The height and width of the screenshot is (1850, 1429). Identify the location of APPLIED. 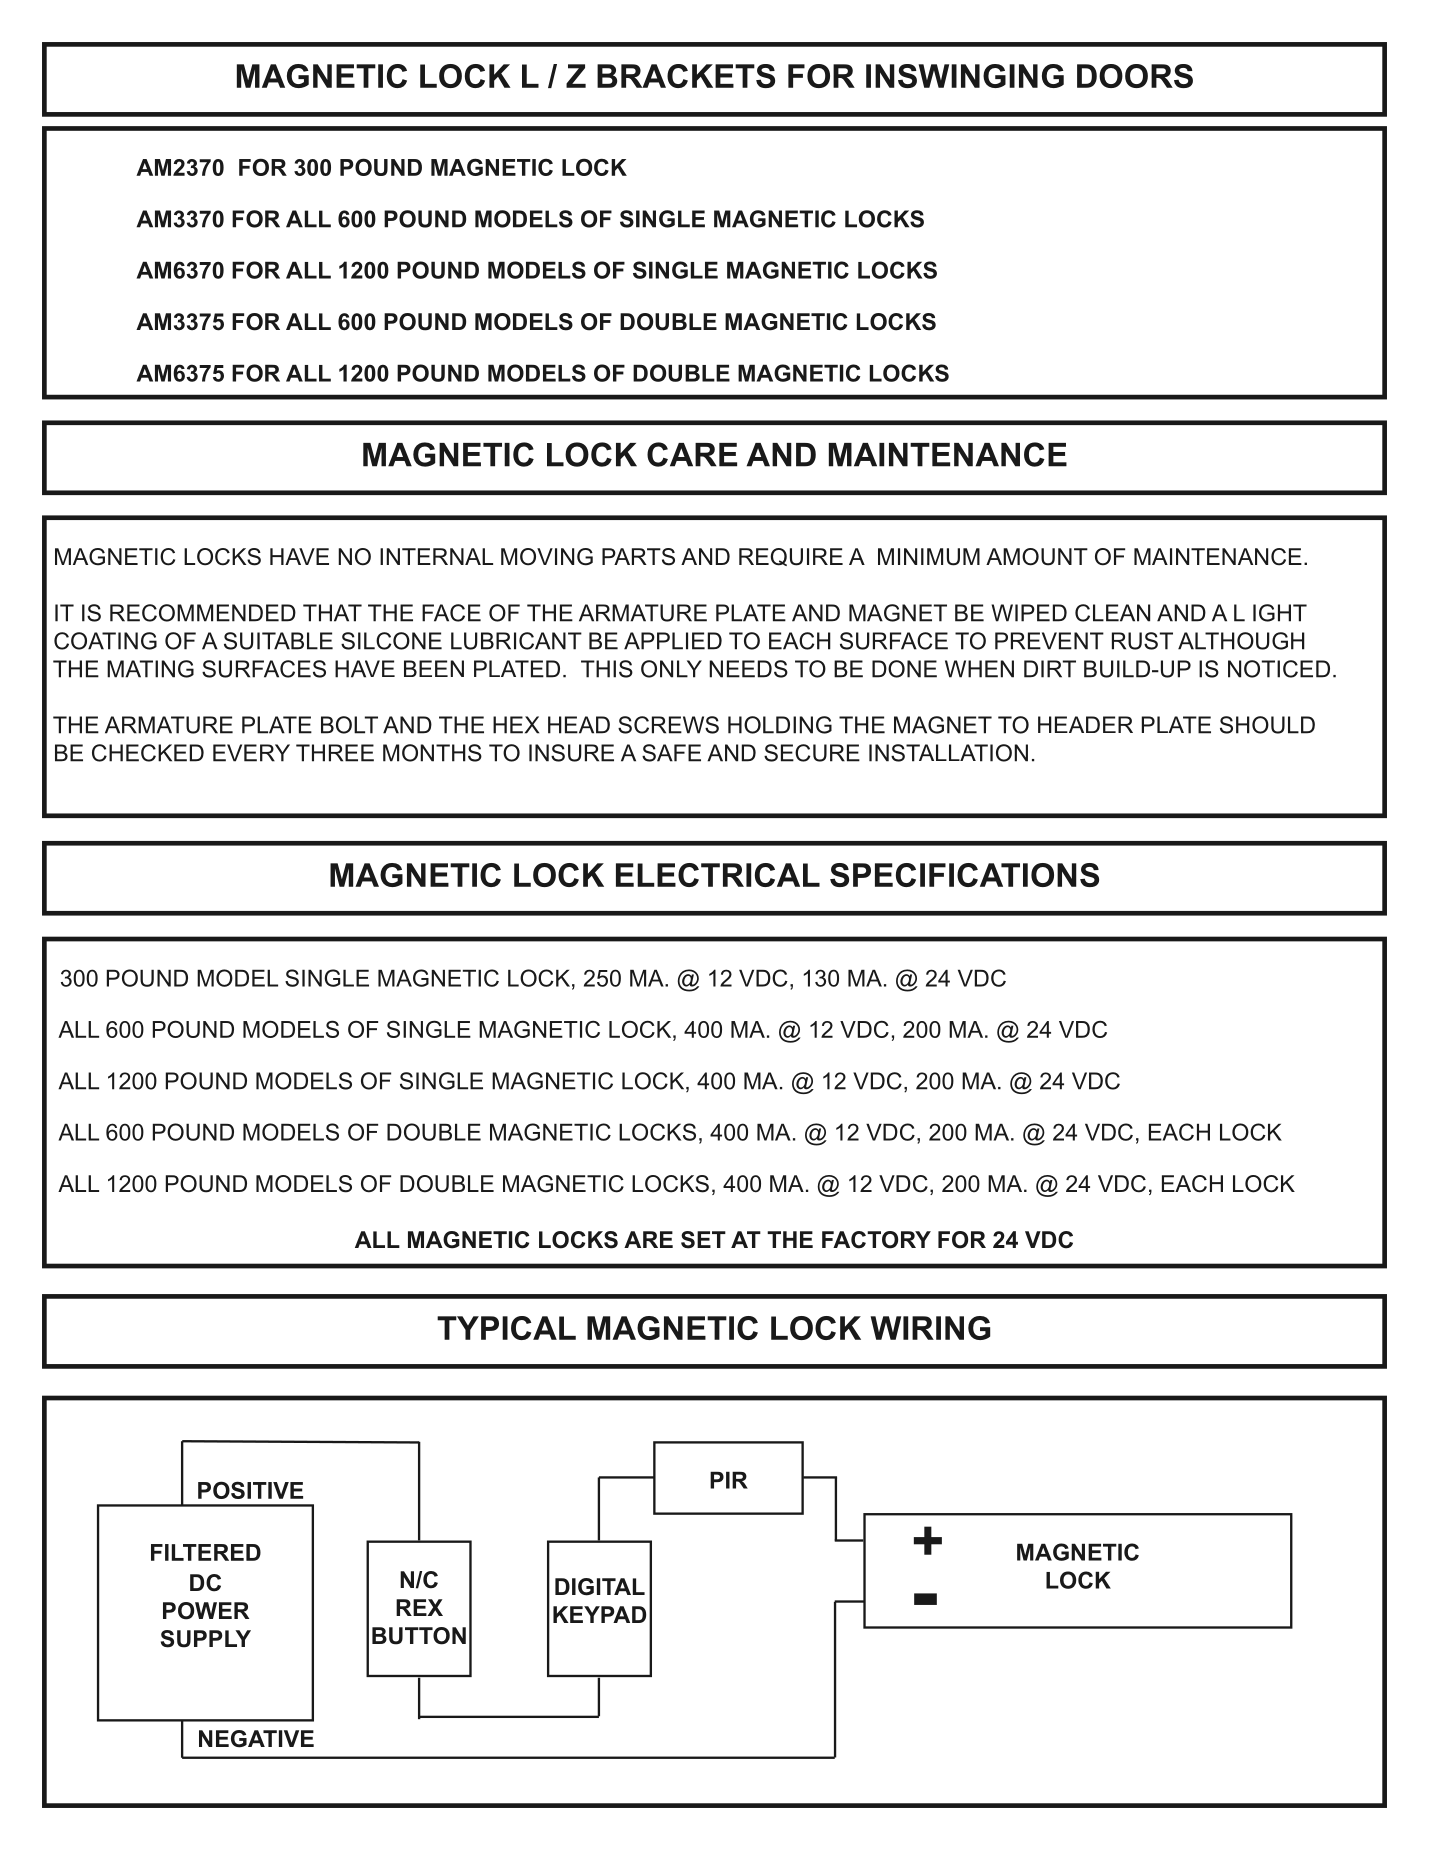
(673, 641).
